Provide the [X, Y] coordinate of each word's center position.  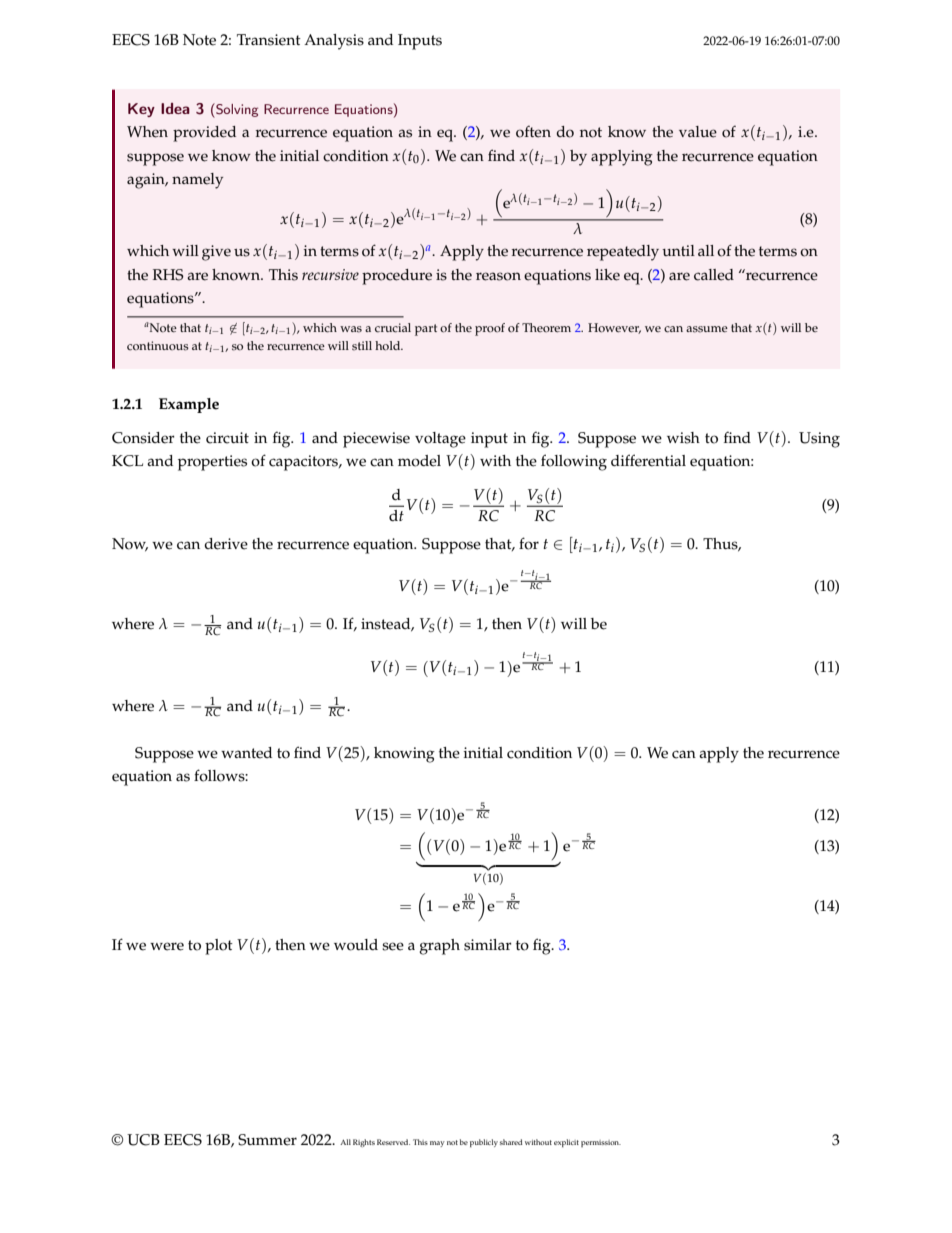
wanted [246, 753]
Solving [236, 110]
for [529, 543]
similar [488, 945]
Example [189, 405]
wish [683, 438]
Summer [267, 1140]
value [698, 132]
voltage [440, 440]
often [533, 131]
